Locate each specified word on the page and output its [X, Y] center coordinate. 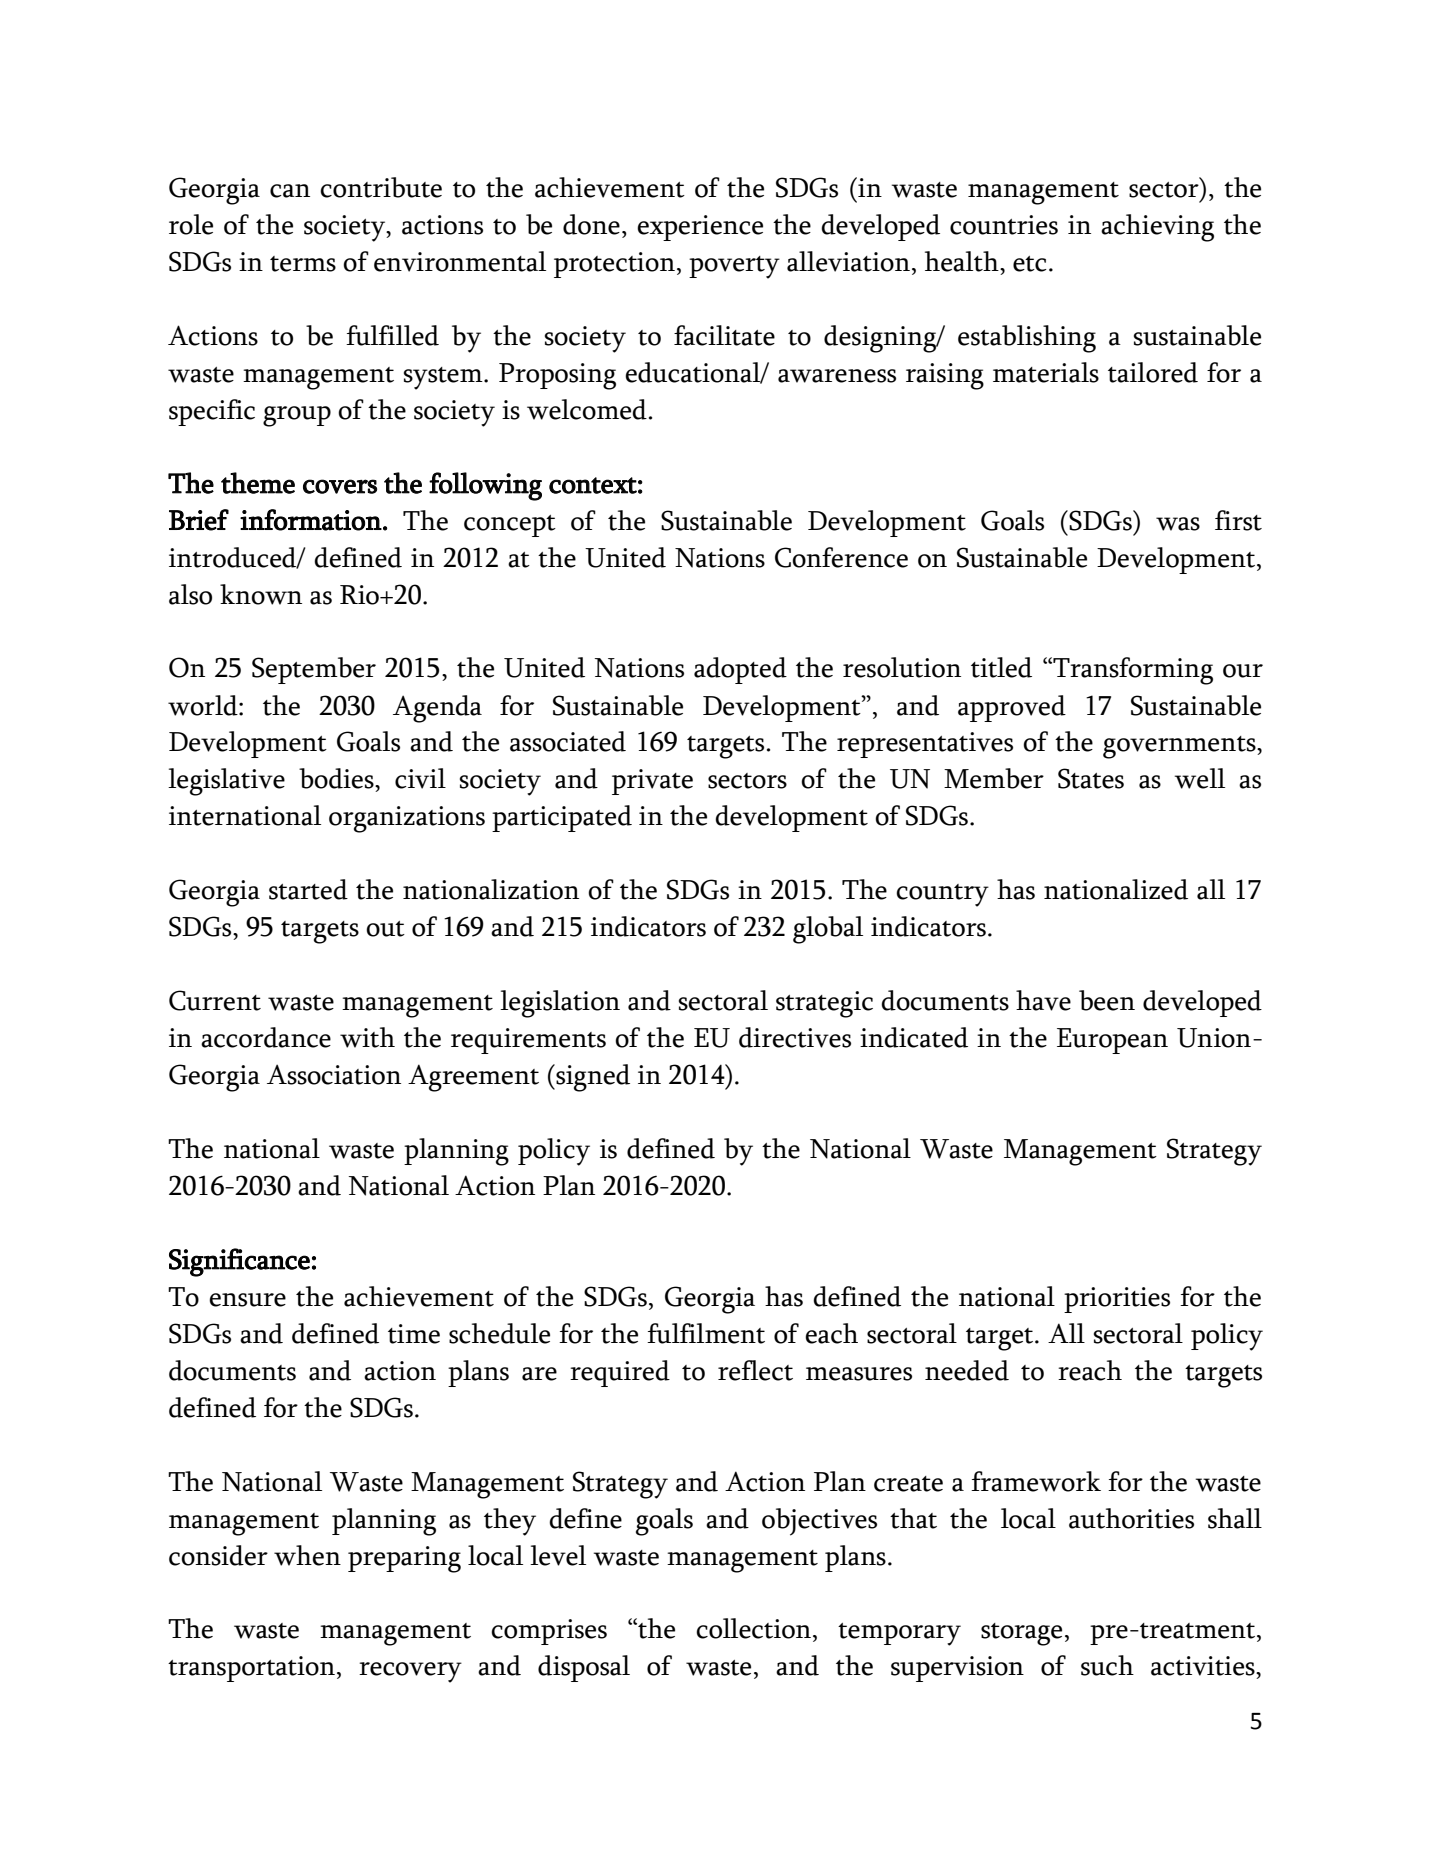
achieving [1157, 228]
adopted [740, 670]
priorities [1117, 1300]
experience [700, 228]
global [828, 930]
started [308, 889]
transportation [251, 1669]
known [261, 594]
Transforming [1132, 671]
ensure [247, 1300]
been [1107, 1000]
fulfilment [706, 1333]
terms [303, 264]
